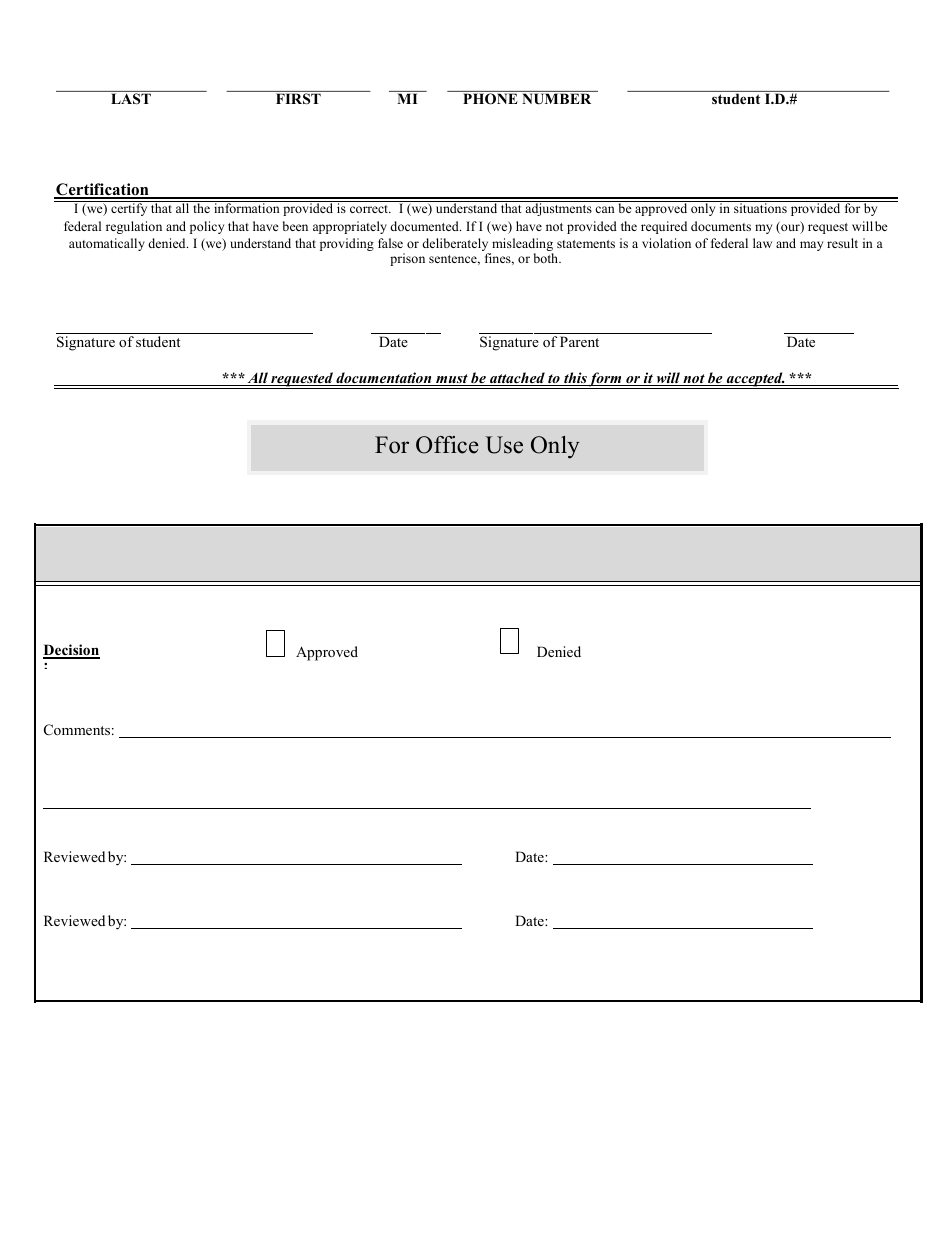  I want to click on must, so click(452, 380).
